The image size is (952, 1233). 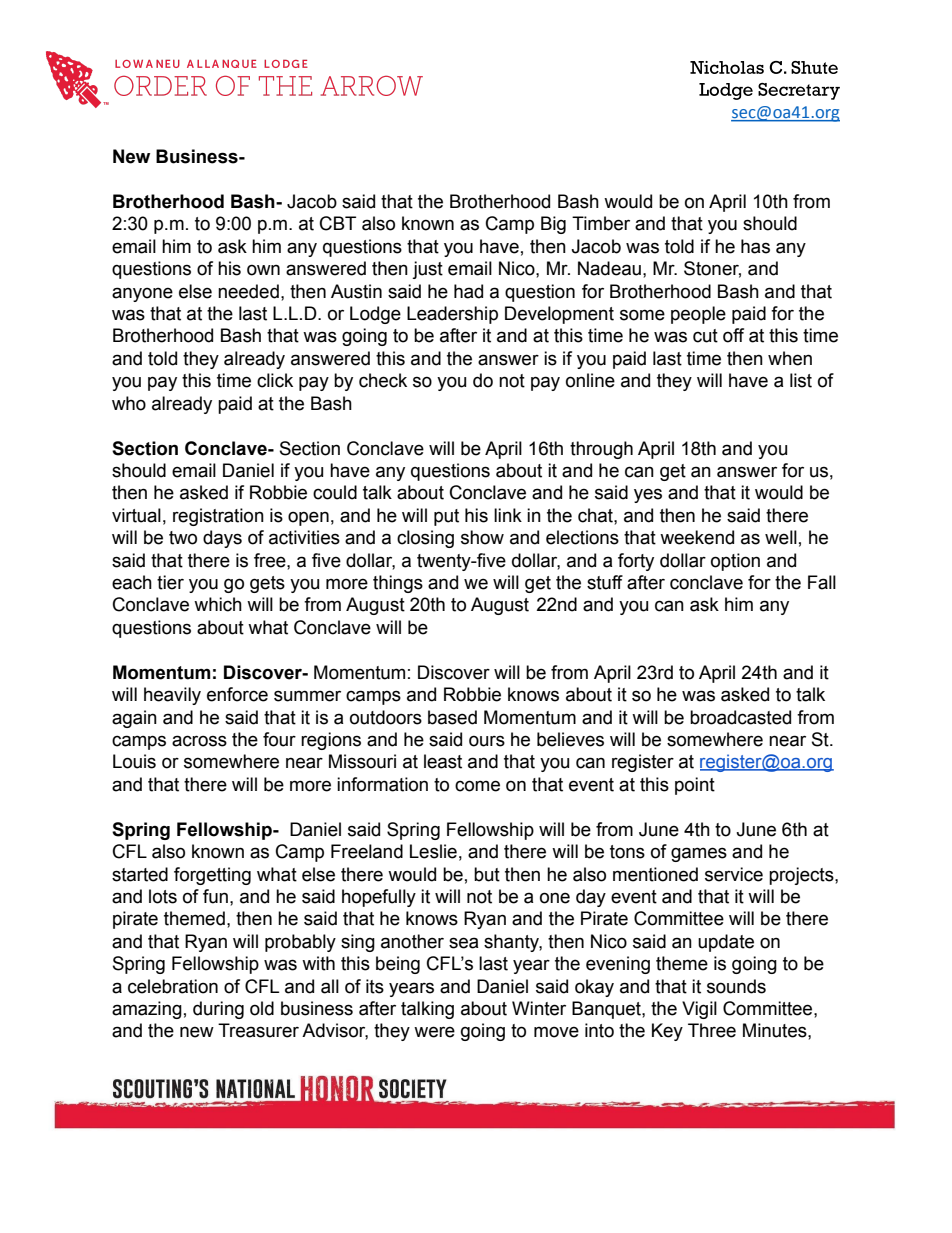 What do you see at coordinates (733, 335) in the screenshot?
I see `off` at bounding box center [733, 335].
